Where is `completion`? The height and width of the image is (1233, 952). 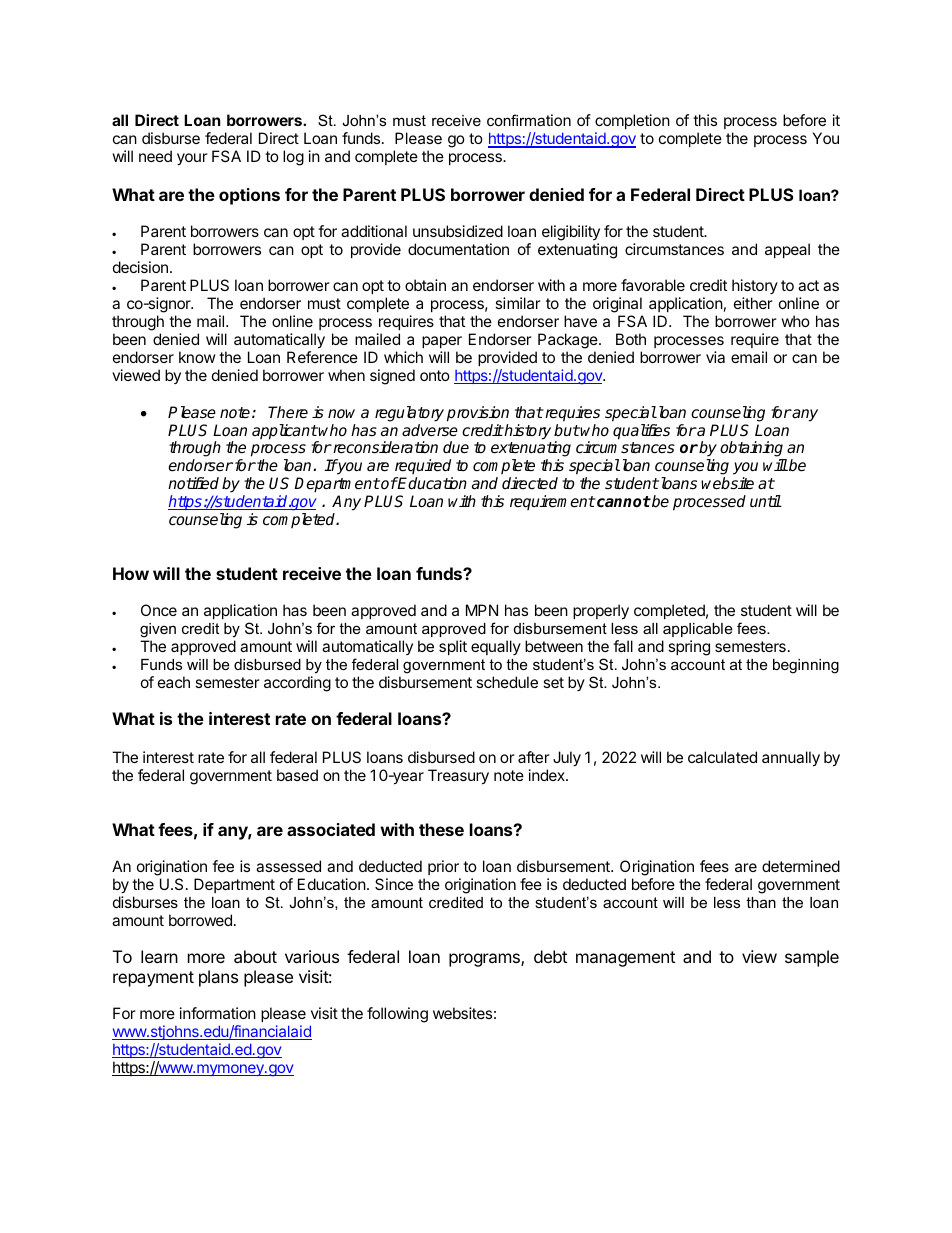
completion is located at coordinates (632, 123).
